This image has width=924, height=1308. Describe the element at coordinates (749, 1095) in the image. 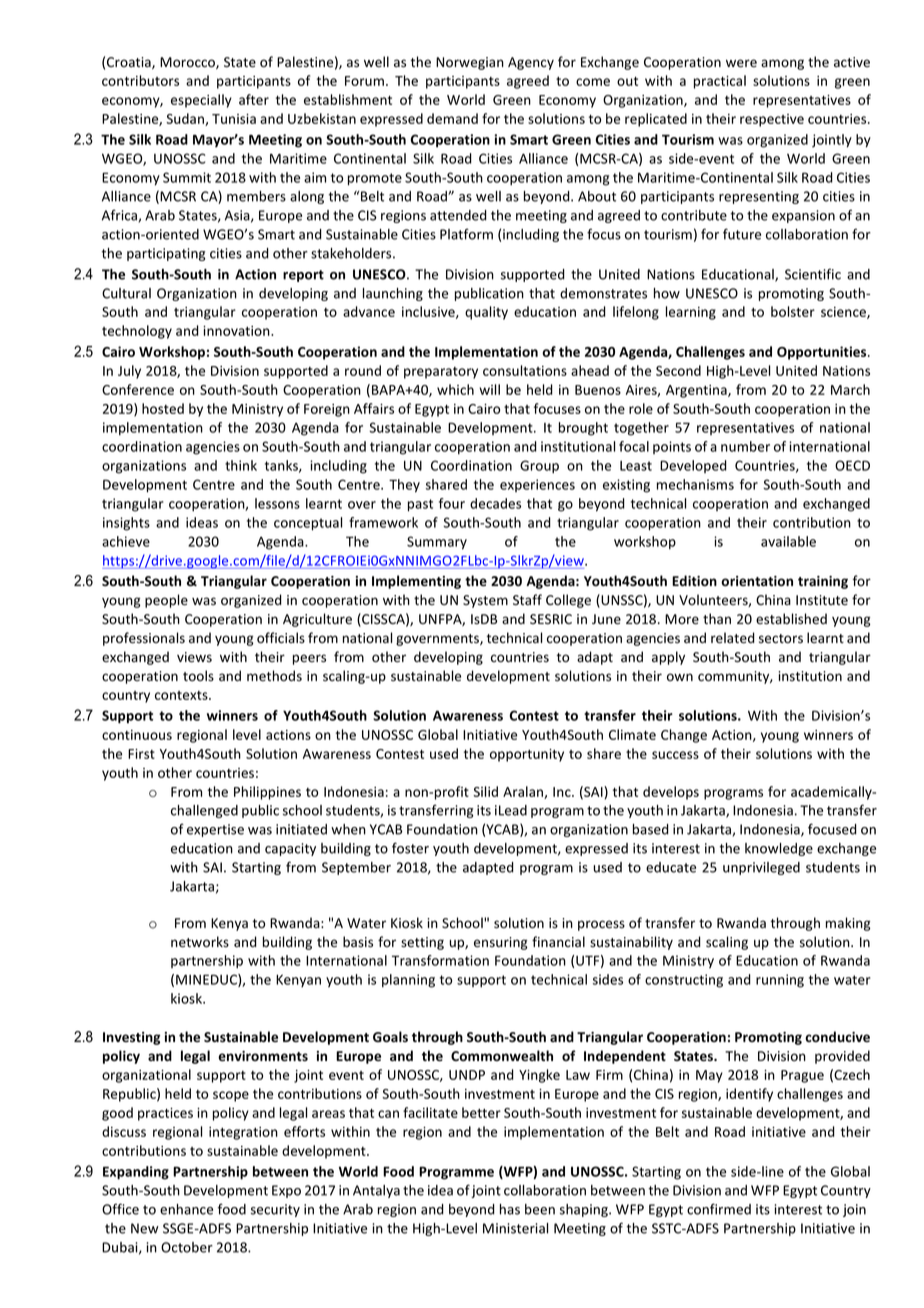

I see `identify` at that location.
